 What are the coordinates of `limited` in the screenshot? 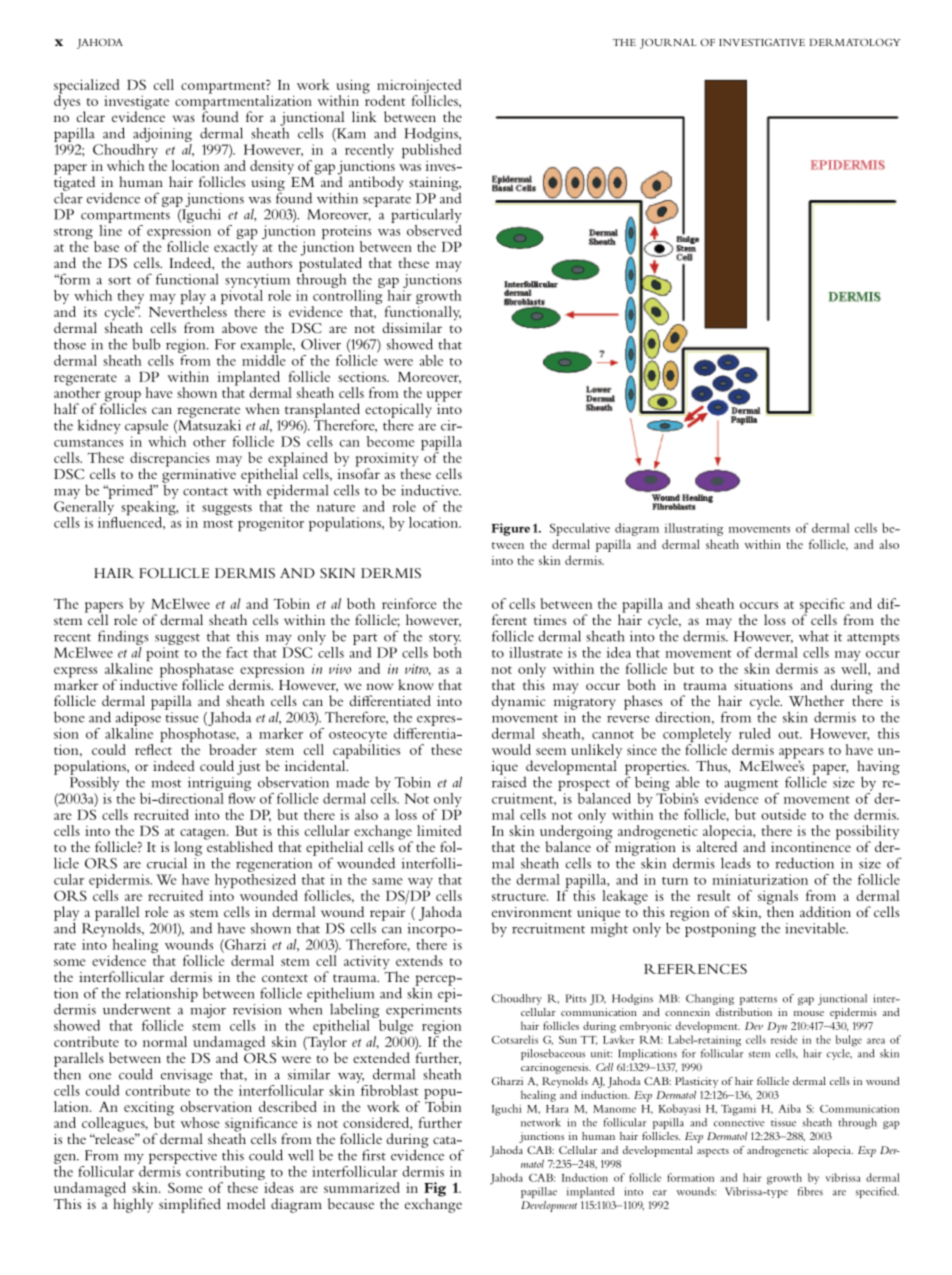 It's located at (439, 830).
